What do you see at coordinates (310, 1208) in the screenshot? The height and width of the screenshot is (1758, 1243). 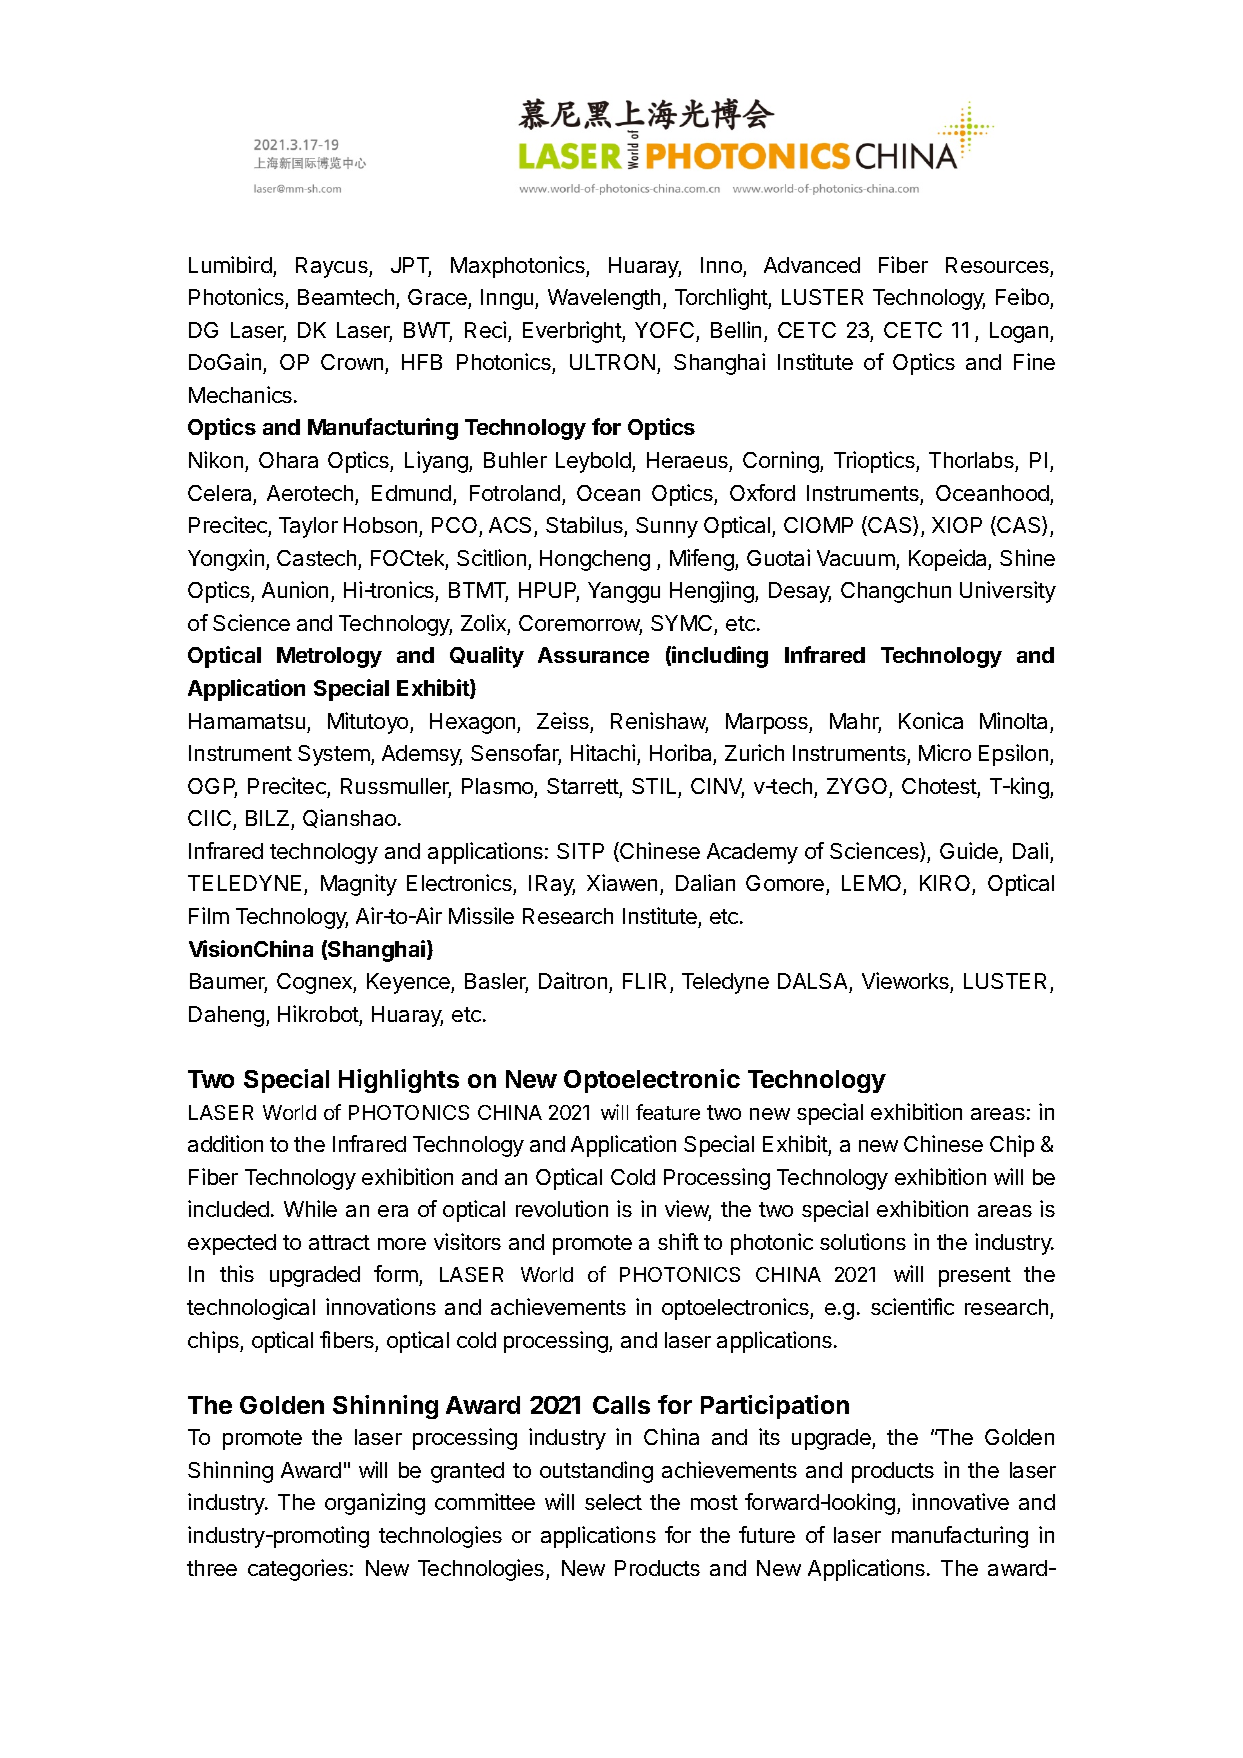 I see `While` at bounding box center [310, 1208].
